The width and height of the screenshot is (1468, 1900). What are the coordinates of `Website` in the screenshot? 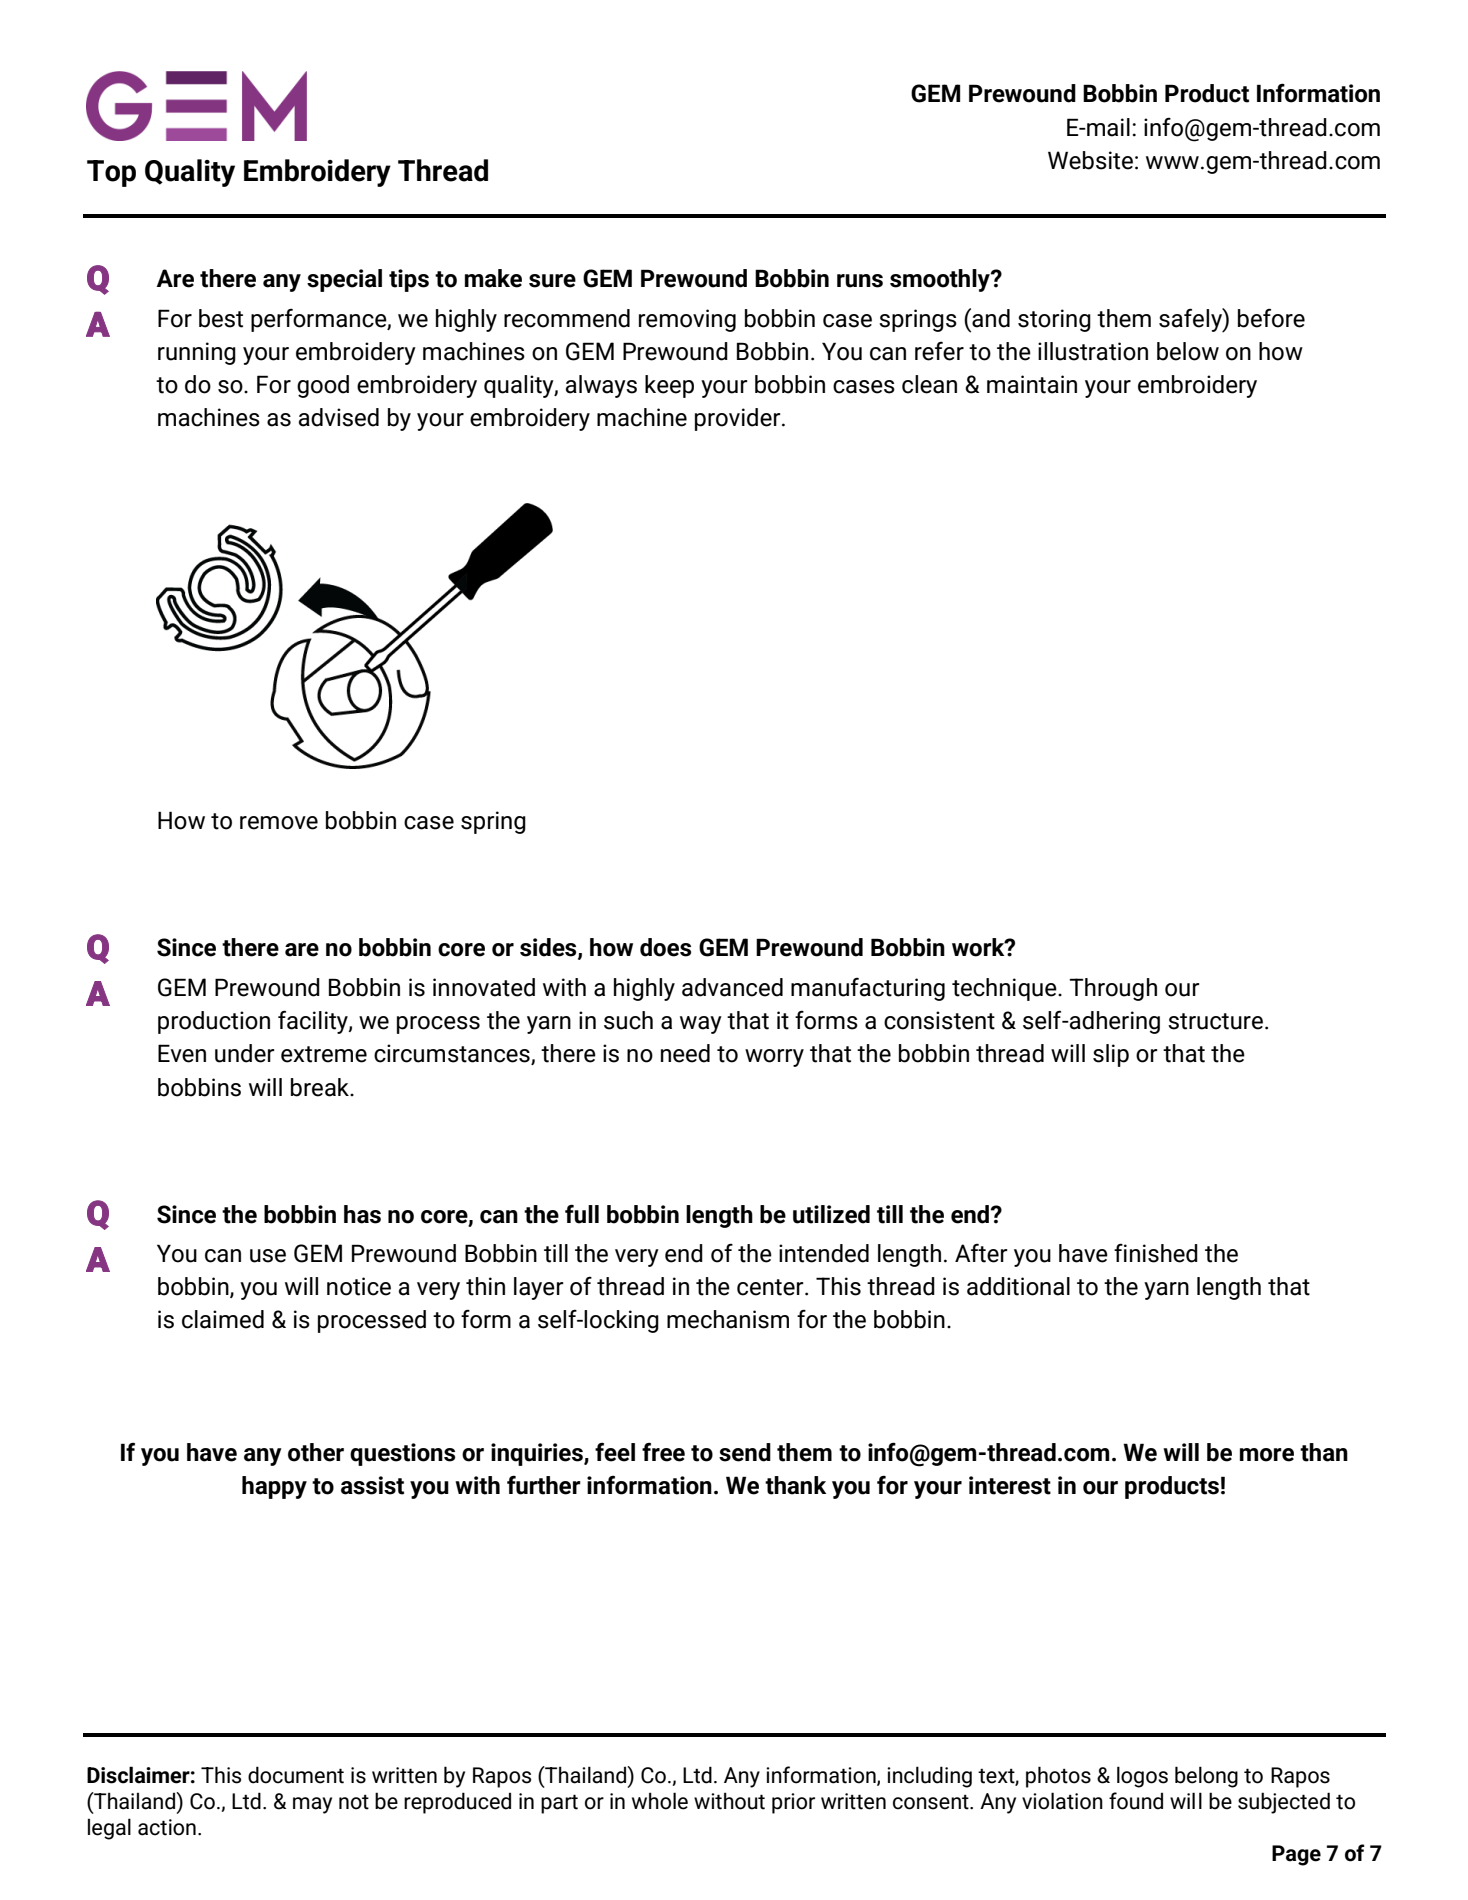 It's located at (1090, 160).
